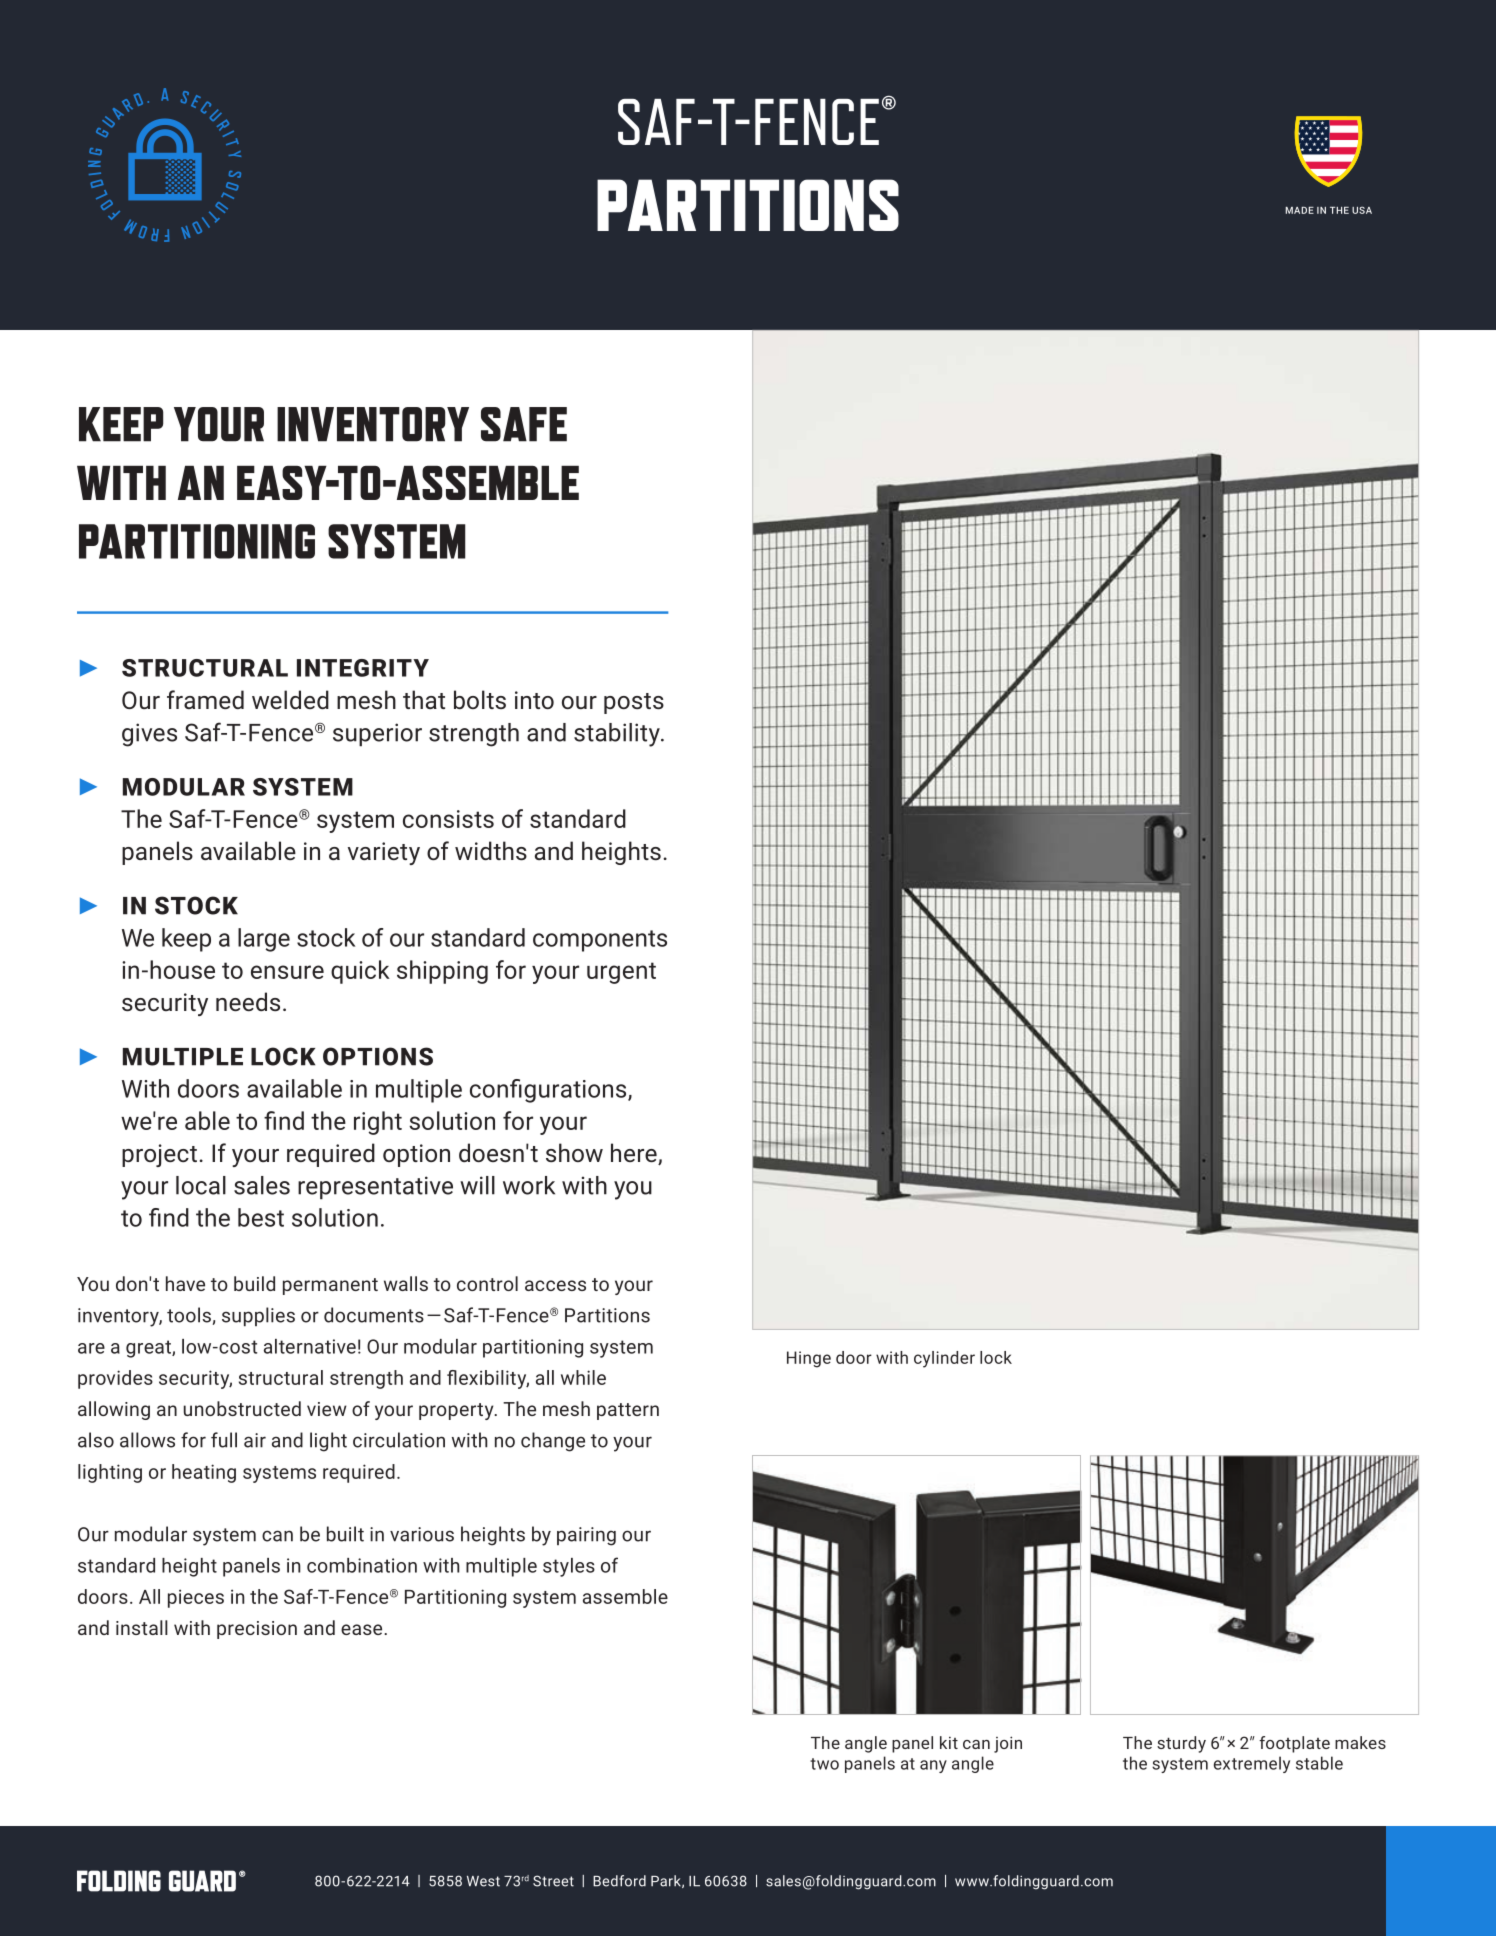 Image resolution: width=1496 pixels, height=1936 pixels. What do you see at coordinates (618, 735) in the screenshot?
I see `stability` at bounding box center [618, 735].
